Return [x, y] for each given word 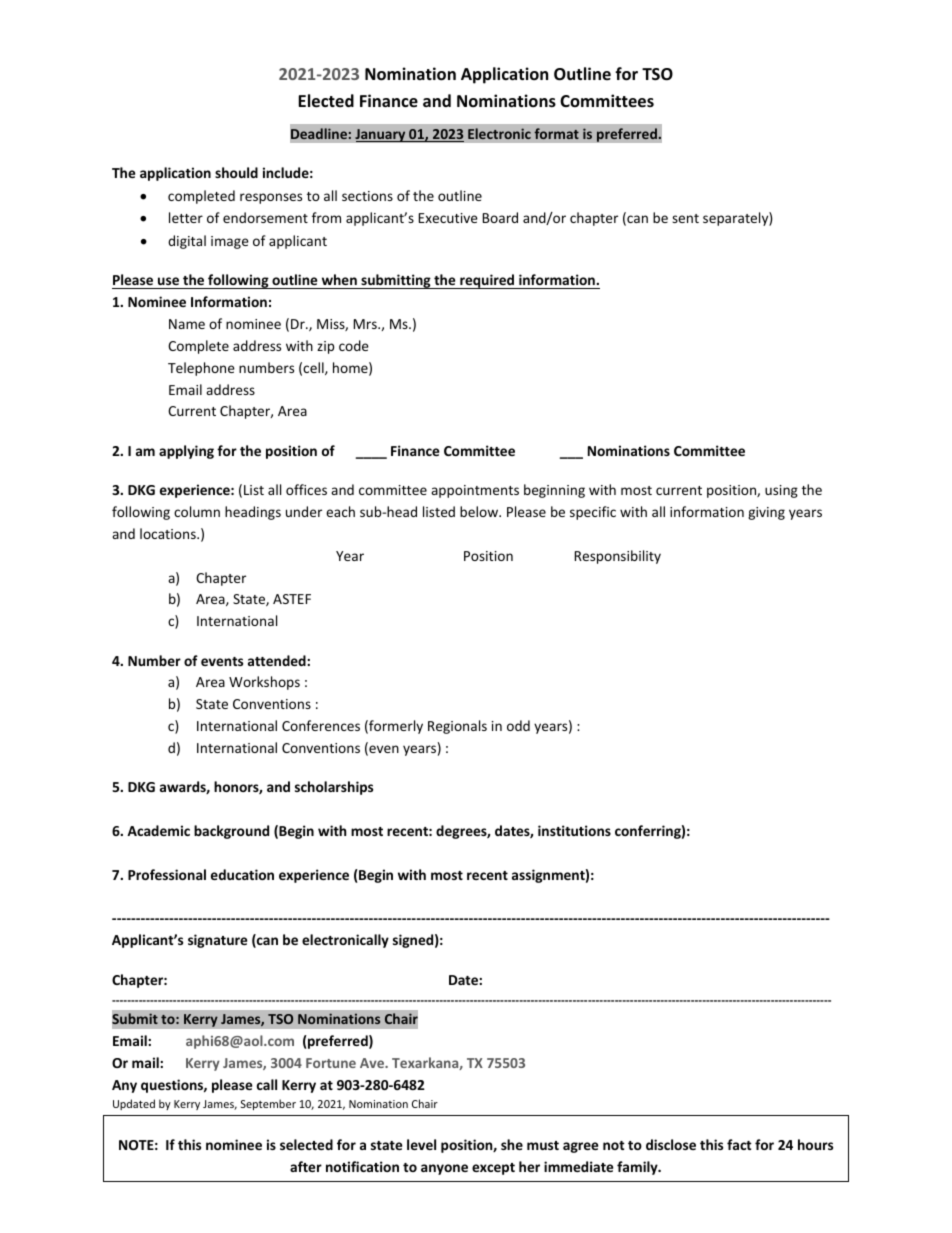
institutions [574, 830]
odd [518, 725]
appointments [475, 491]
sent [685, 218]
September [268, 1104]
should [236, 172]
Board [500, 217]
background [231, 832]
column [197, 511]
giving [766, 513]
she [512, 1144]
